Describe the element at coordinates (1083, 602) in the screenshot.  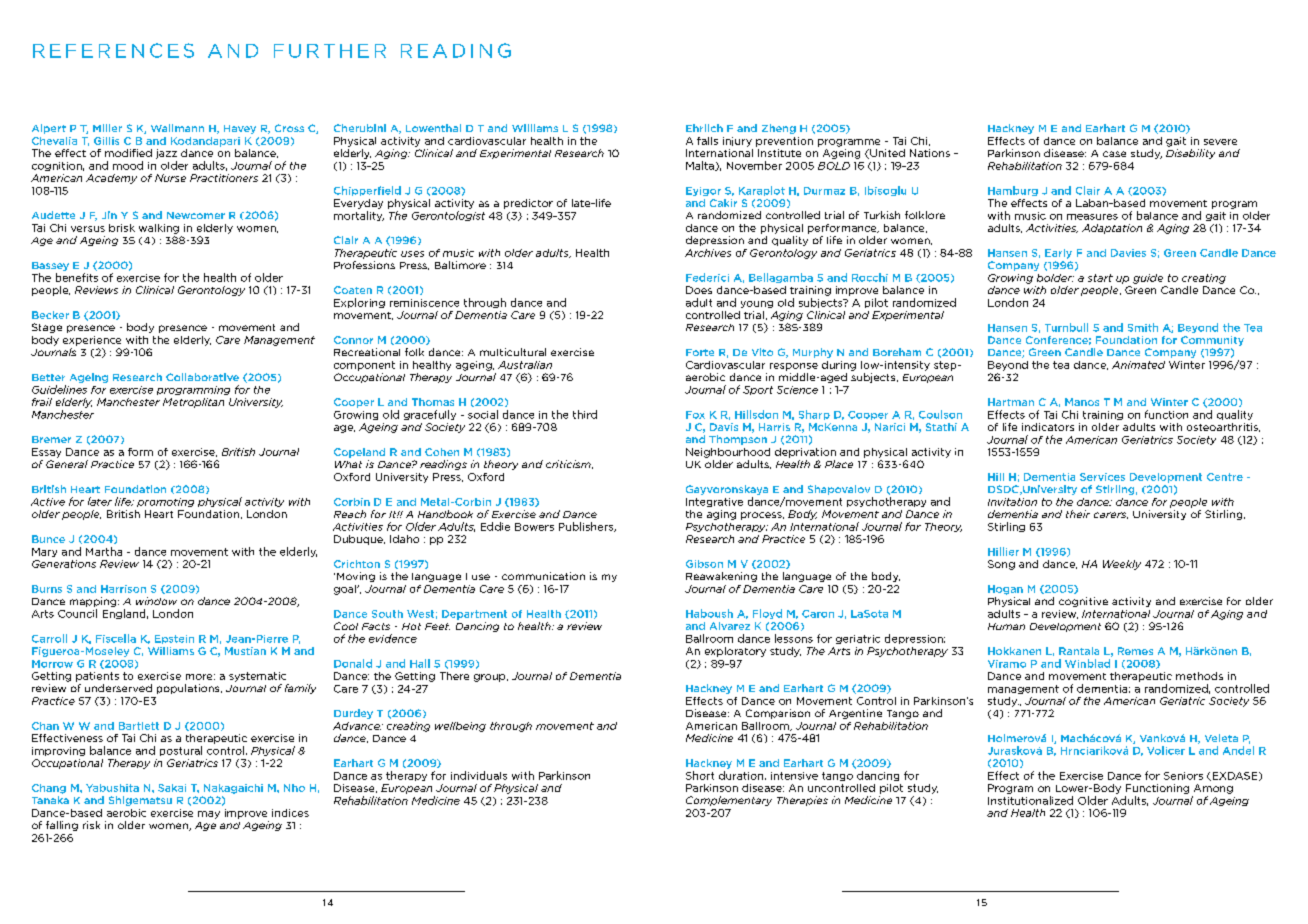
I see `cognitive` at that location.
